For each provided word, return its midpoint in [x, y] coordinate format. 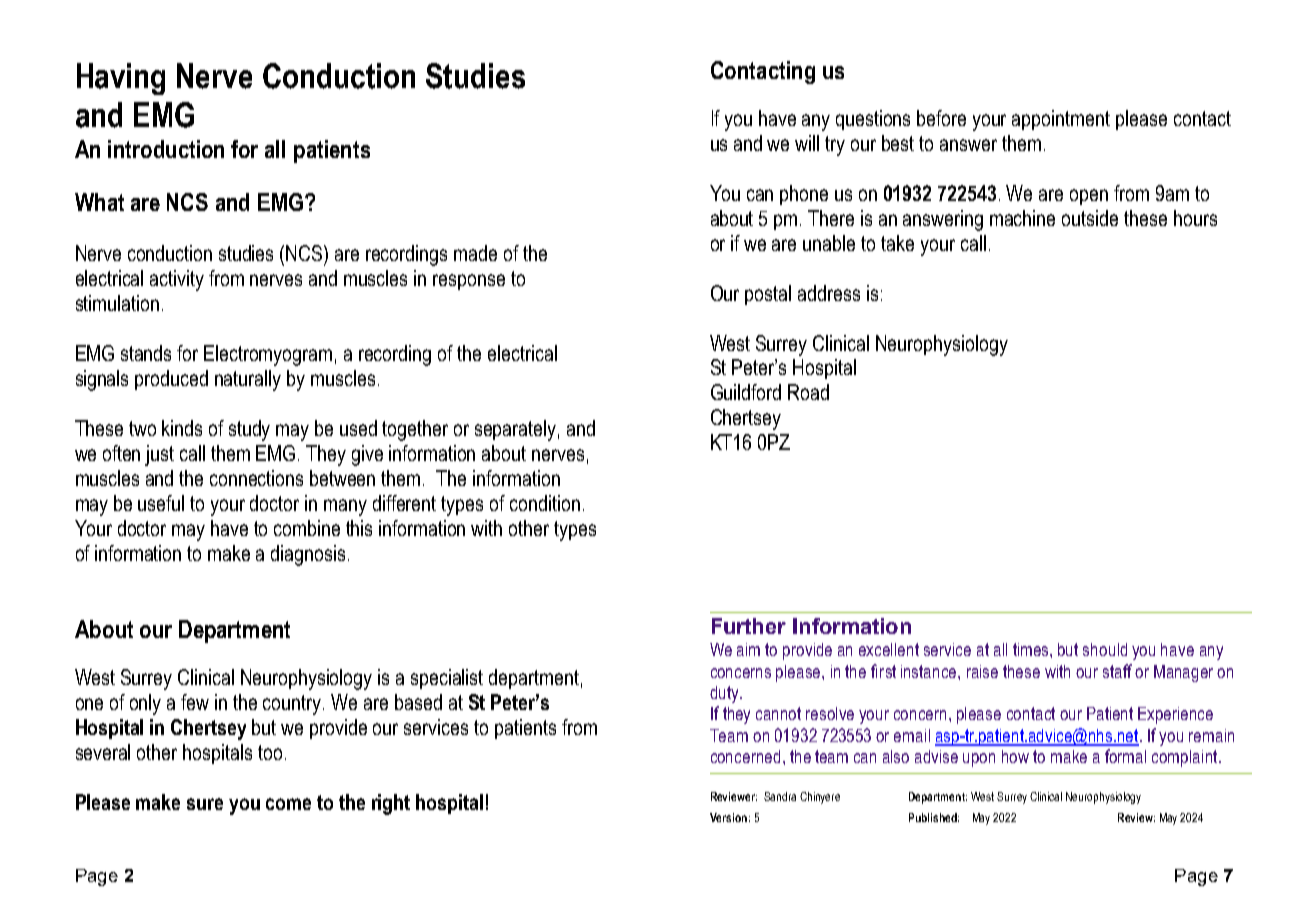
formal [1125, 756]
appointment [1061, 120]
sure [205, 804]
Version [728, 817]
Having [121, 79]
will [807, 143]
